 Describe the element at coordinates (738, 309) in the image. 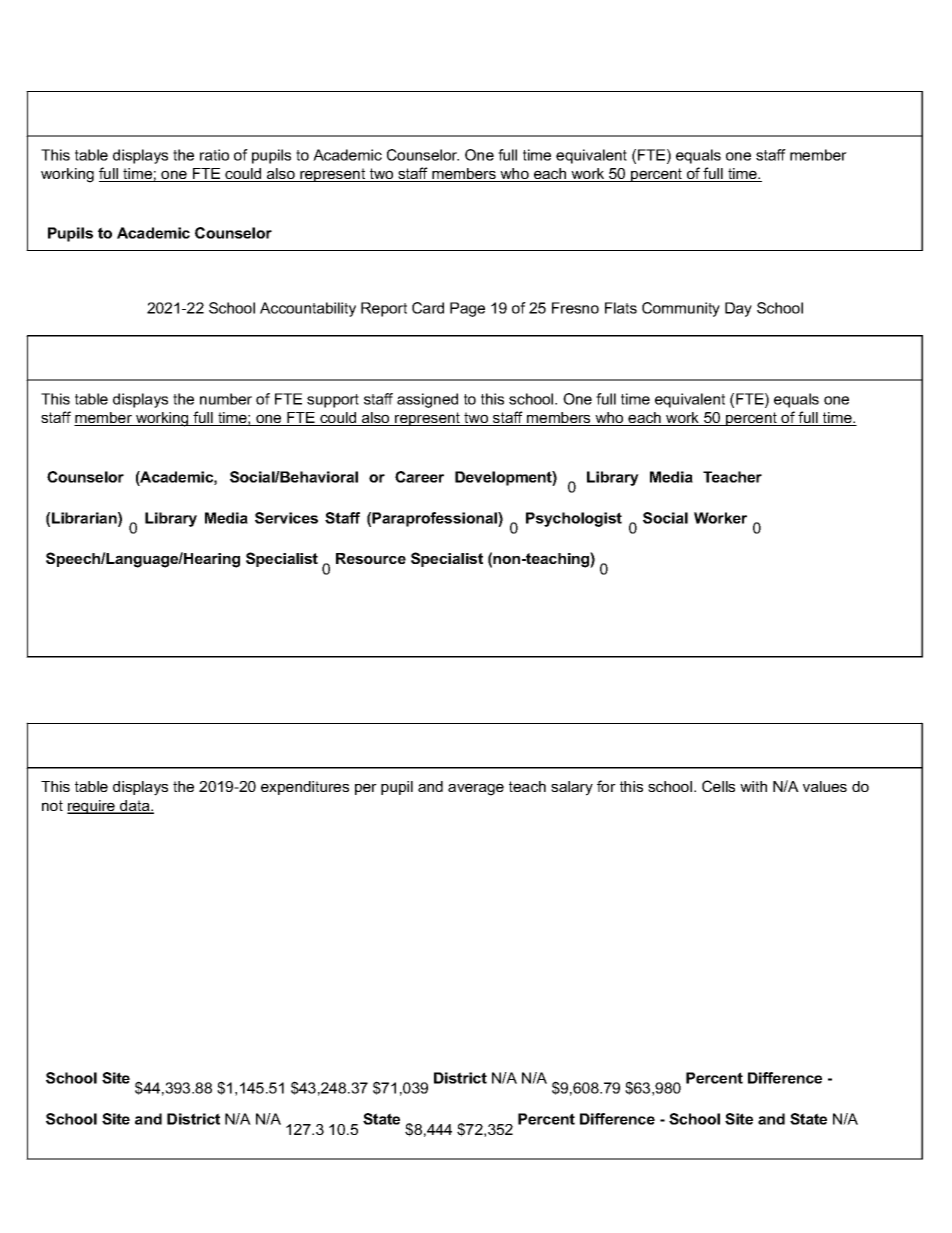

I see `Day` at that location.
